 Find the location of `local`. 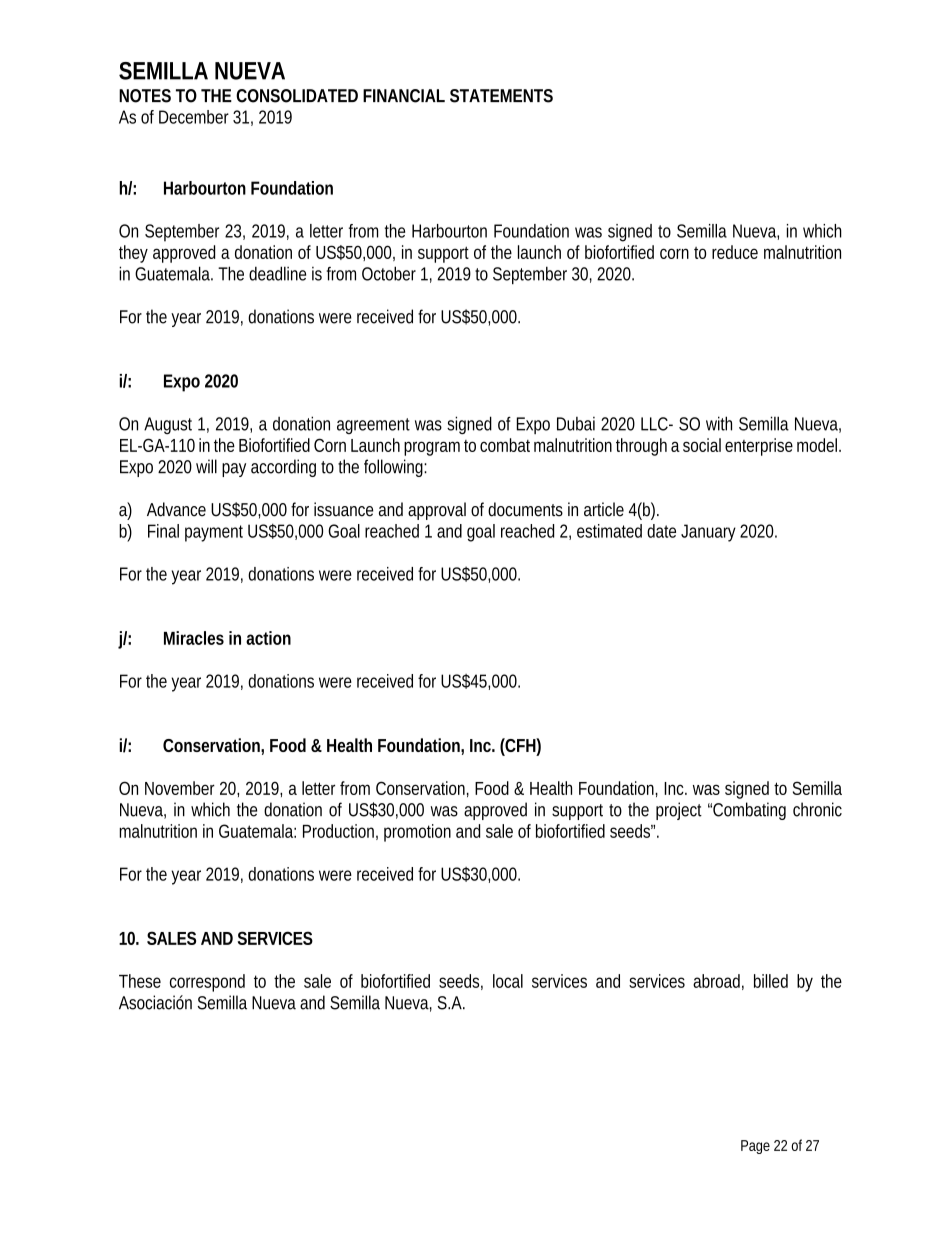

local is located at coordinates (508, 981).
